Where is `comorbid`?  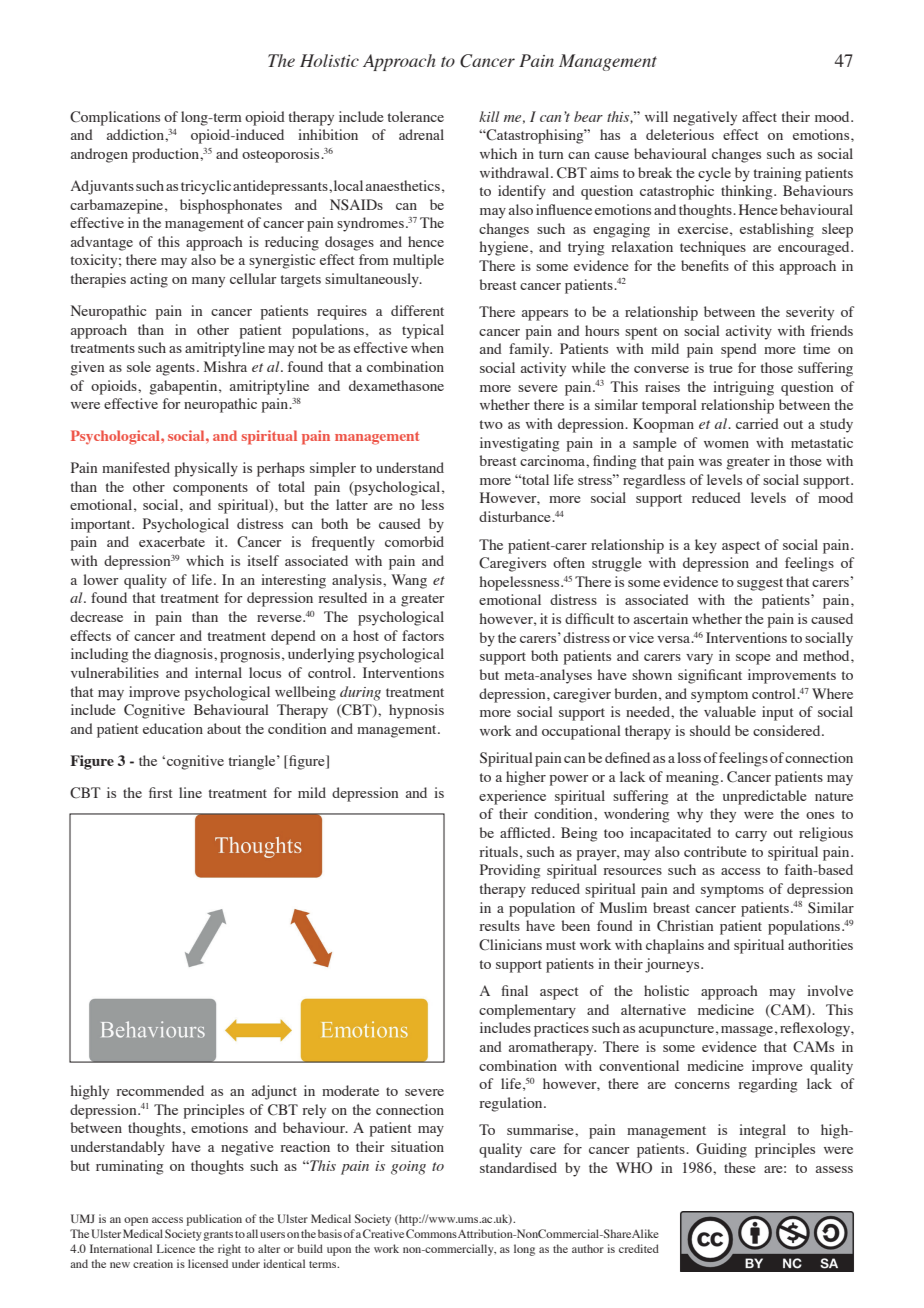 comorbid is located at coordinates (414, 541).
